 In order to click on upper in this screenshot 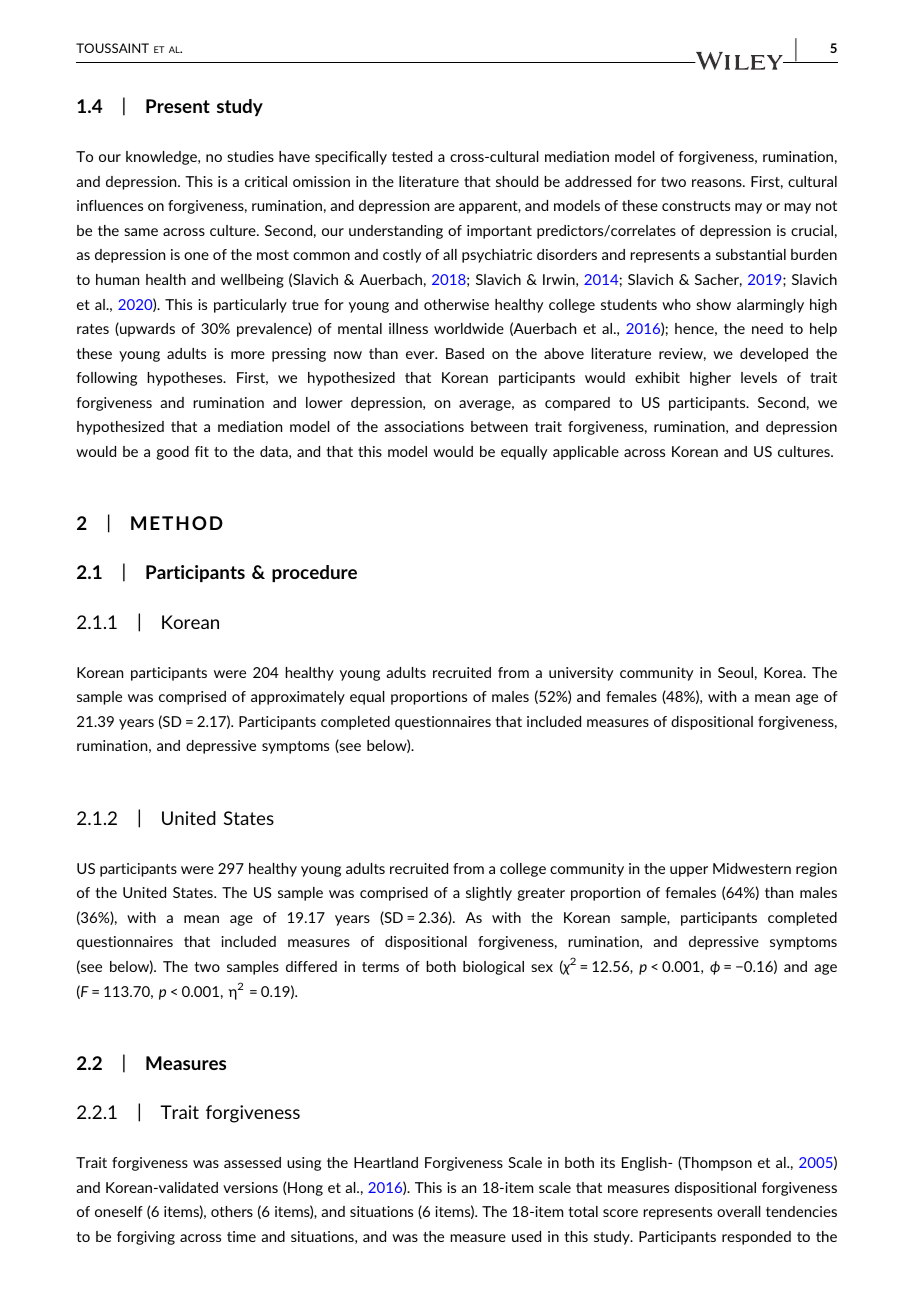, I will do `click(689, 871)`.
